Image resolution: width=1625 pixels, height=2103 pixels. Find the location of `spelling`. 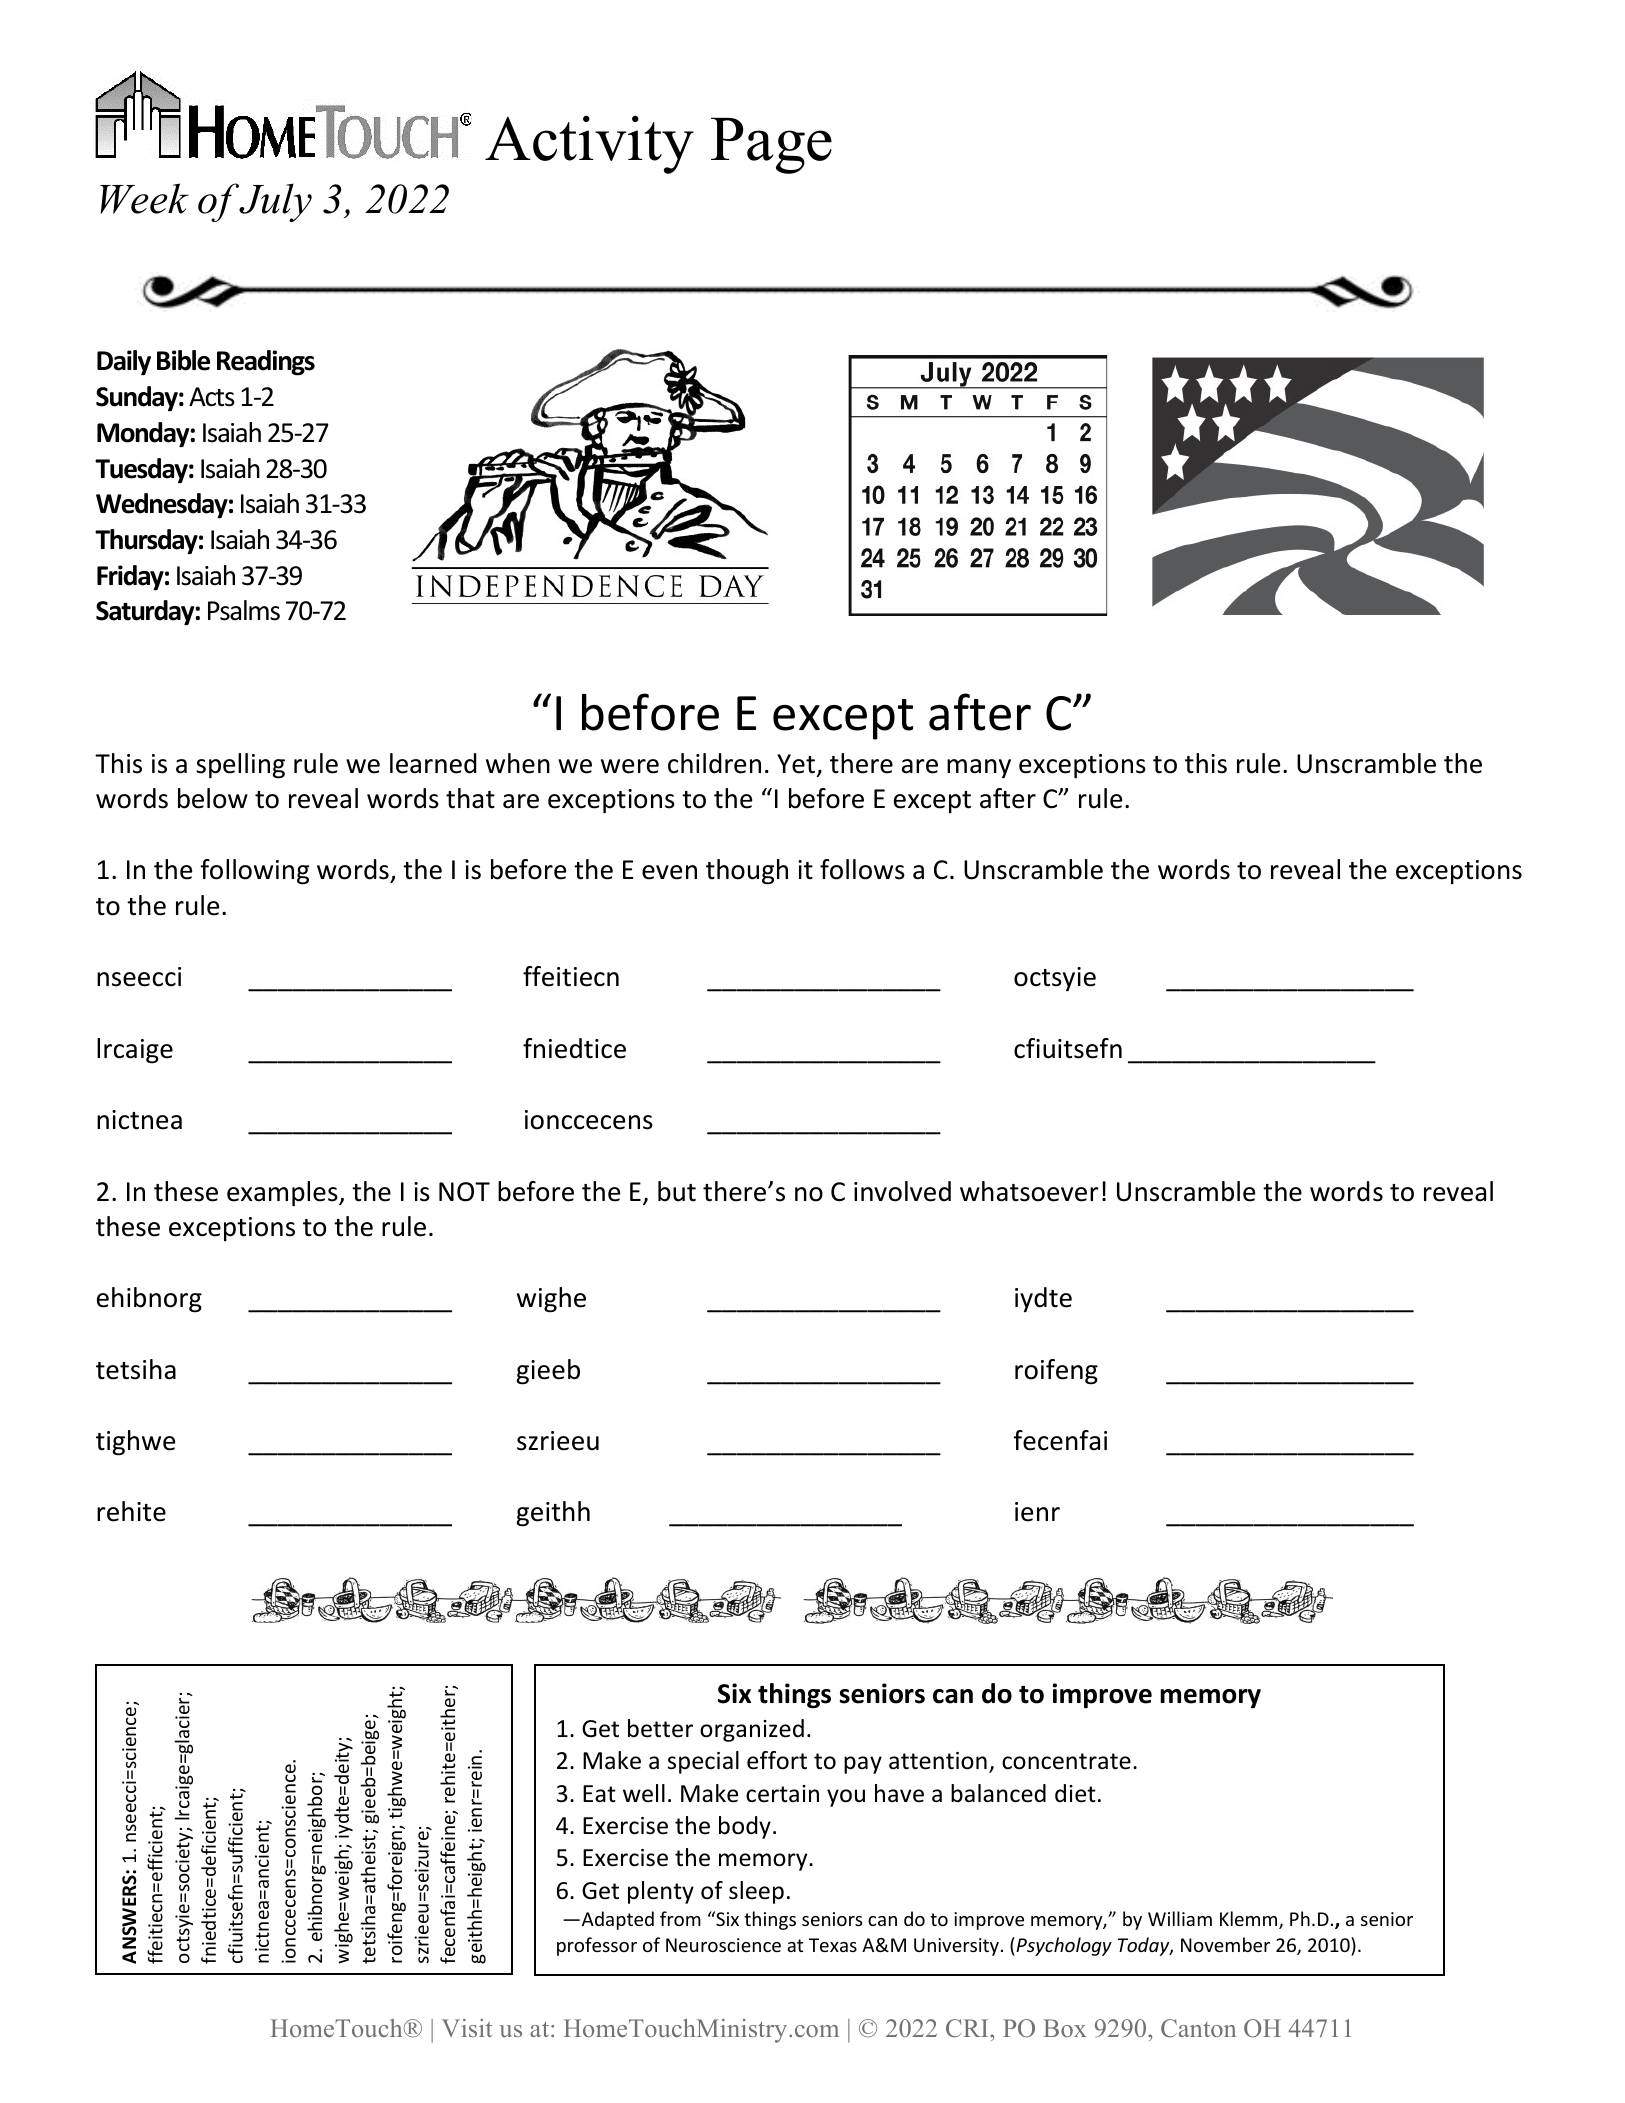

spelling is located at coordinates (240, 766).
